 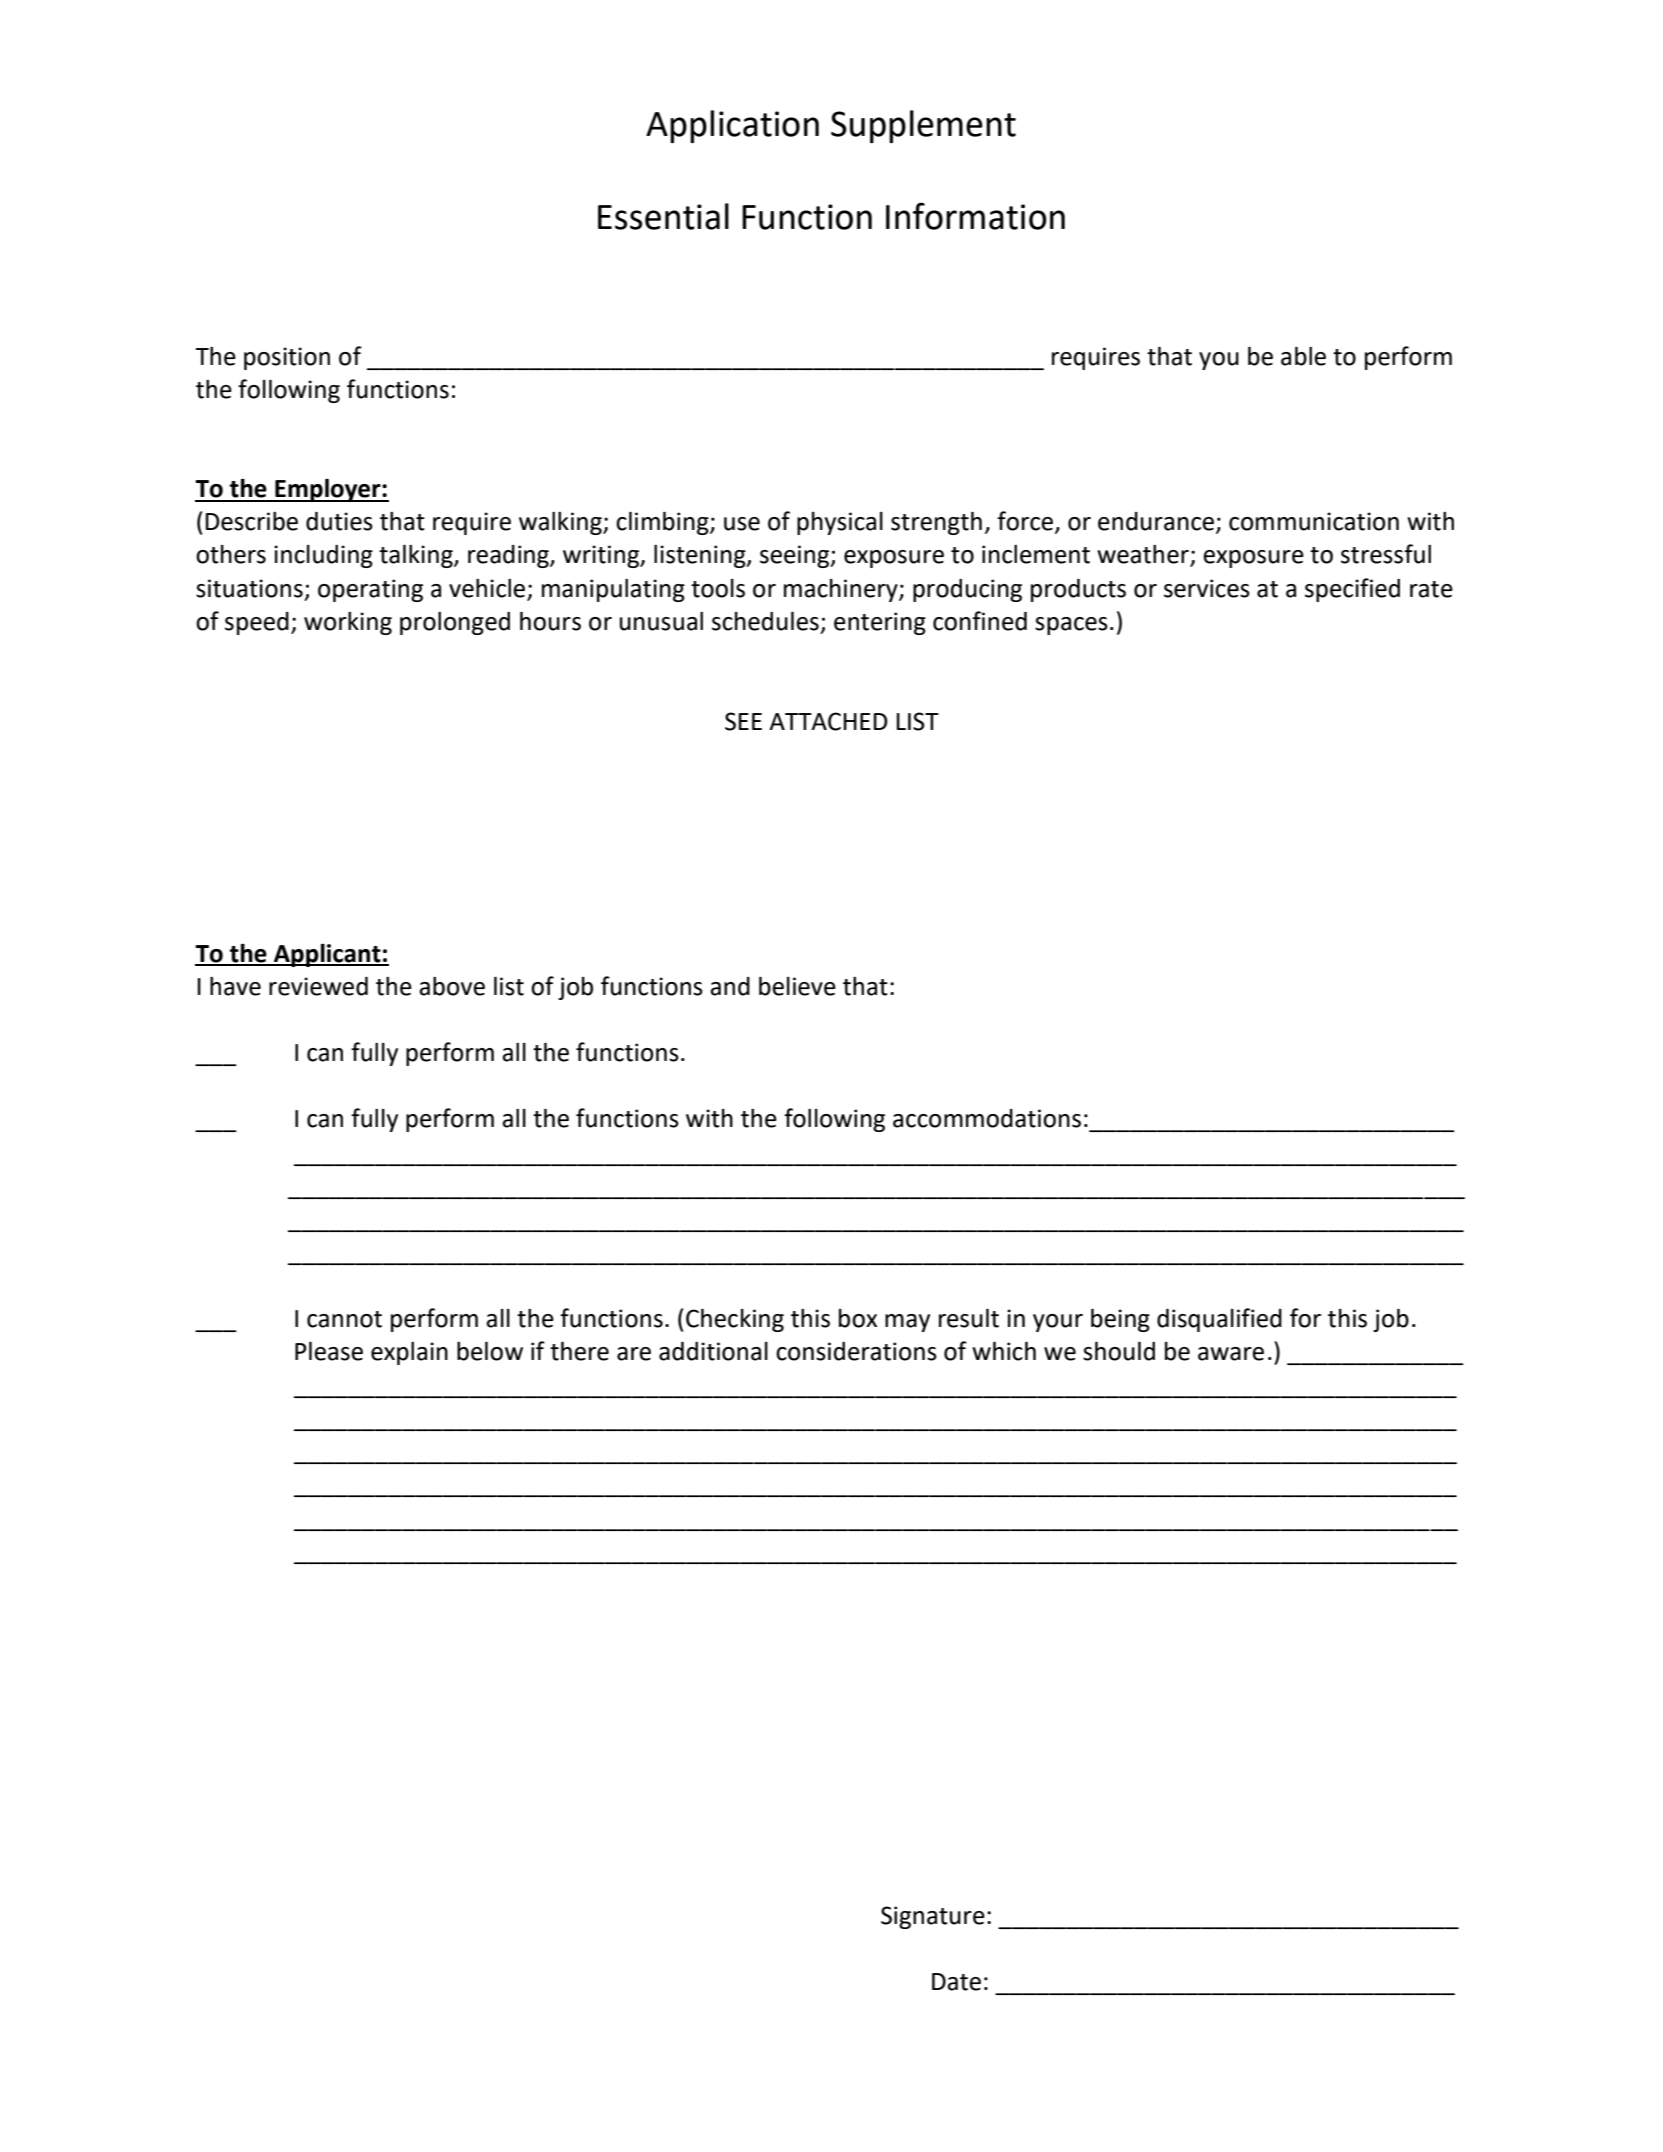 What do you see at coordinates (923, 126) in the document?
I see `Supplement` at bounding box center [923, 126].
